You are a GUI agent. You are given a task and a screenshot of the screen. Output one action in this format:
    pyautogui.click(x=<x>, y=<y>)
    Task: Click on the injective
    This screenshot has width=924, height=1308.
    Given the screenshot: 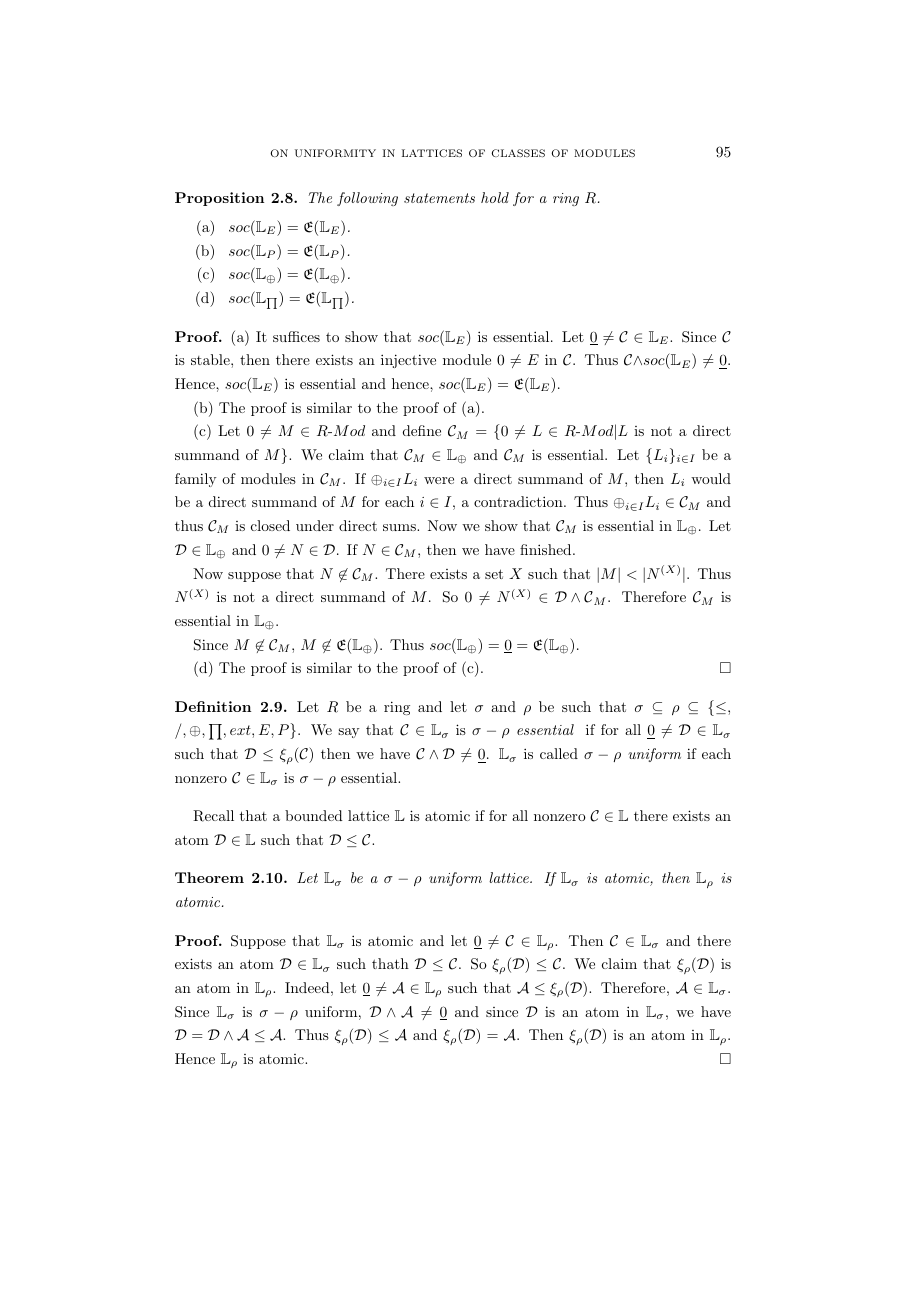 What is the action you would take?
    pyautogui.click(x=408, y=361)
